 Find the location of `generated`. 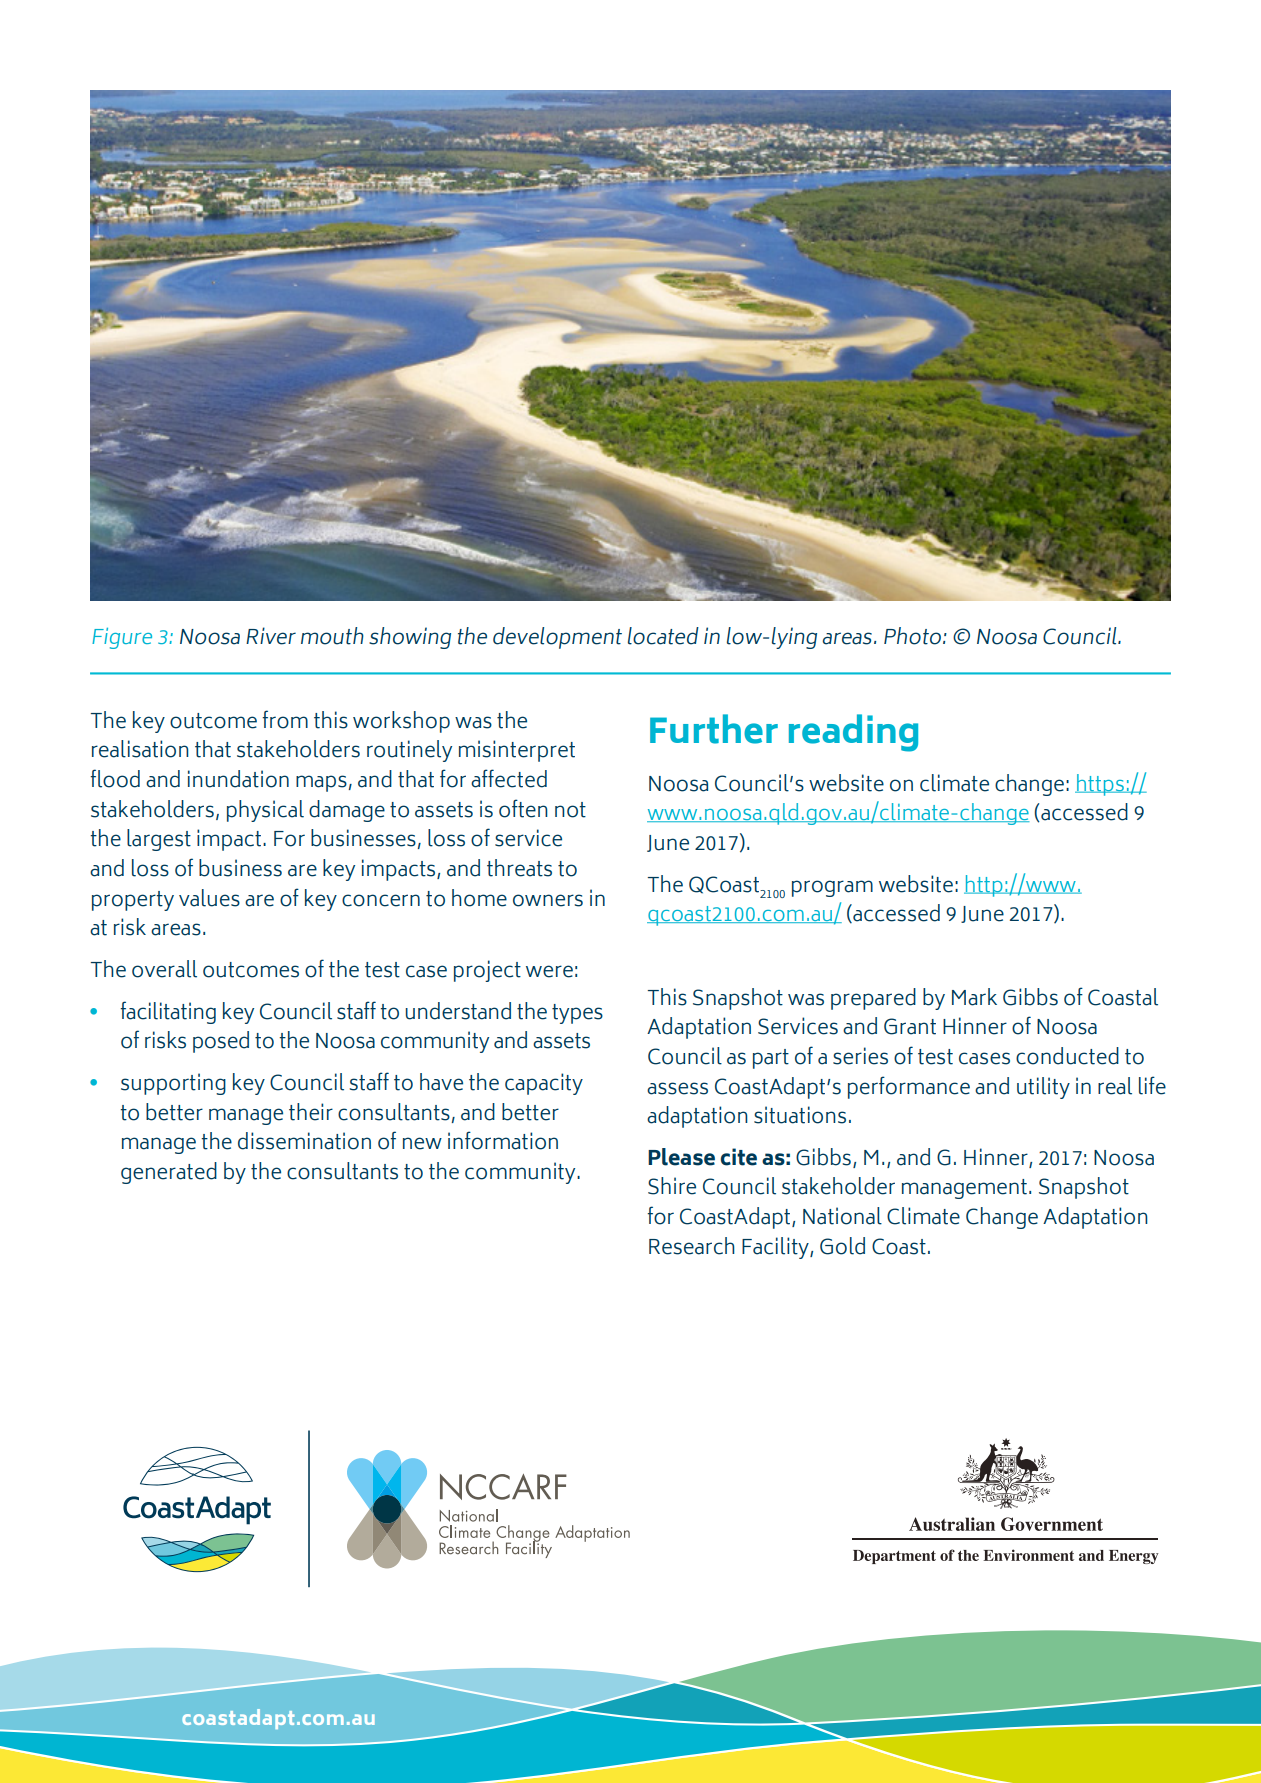

generated is located at coordinates (169, 1173).
